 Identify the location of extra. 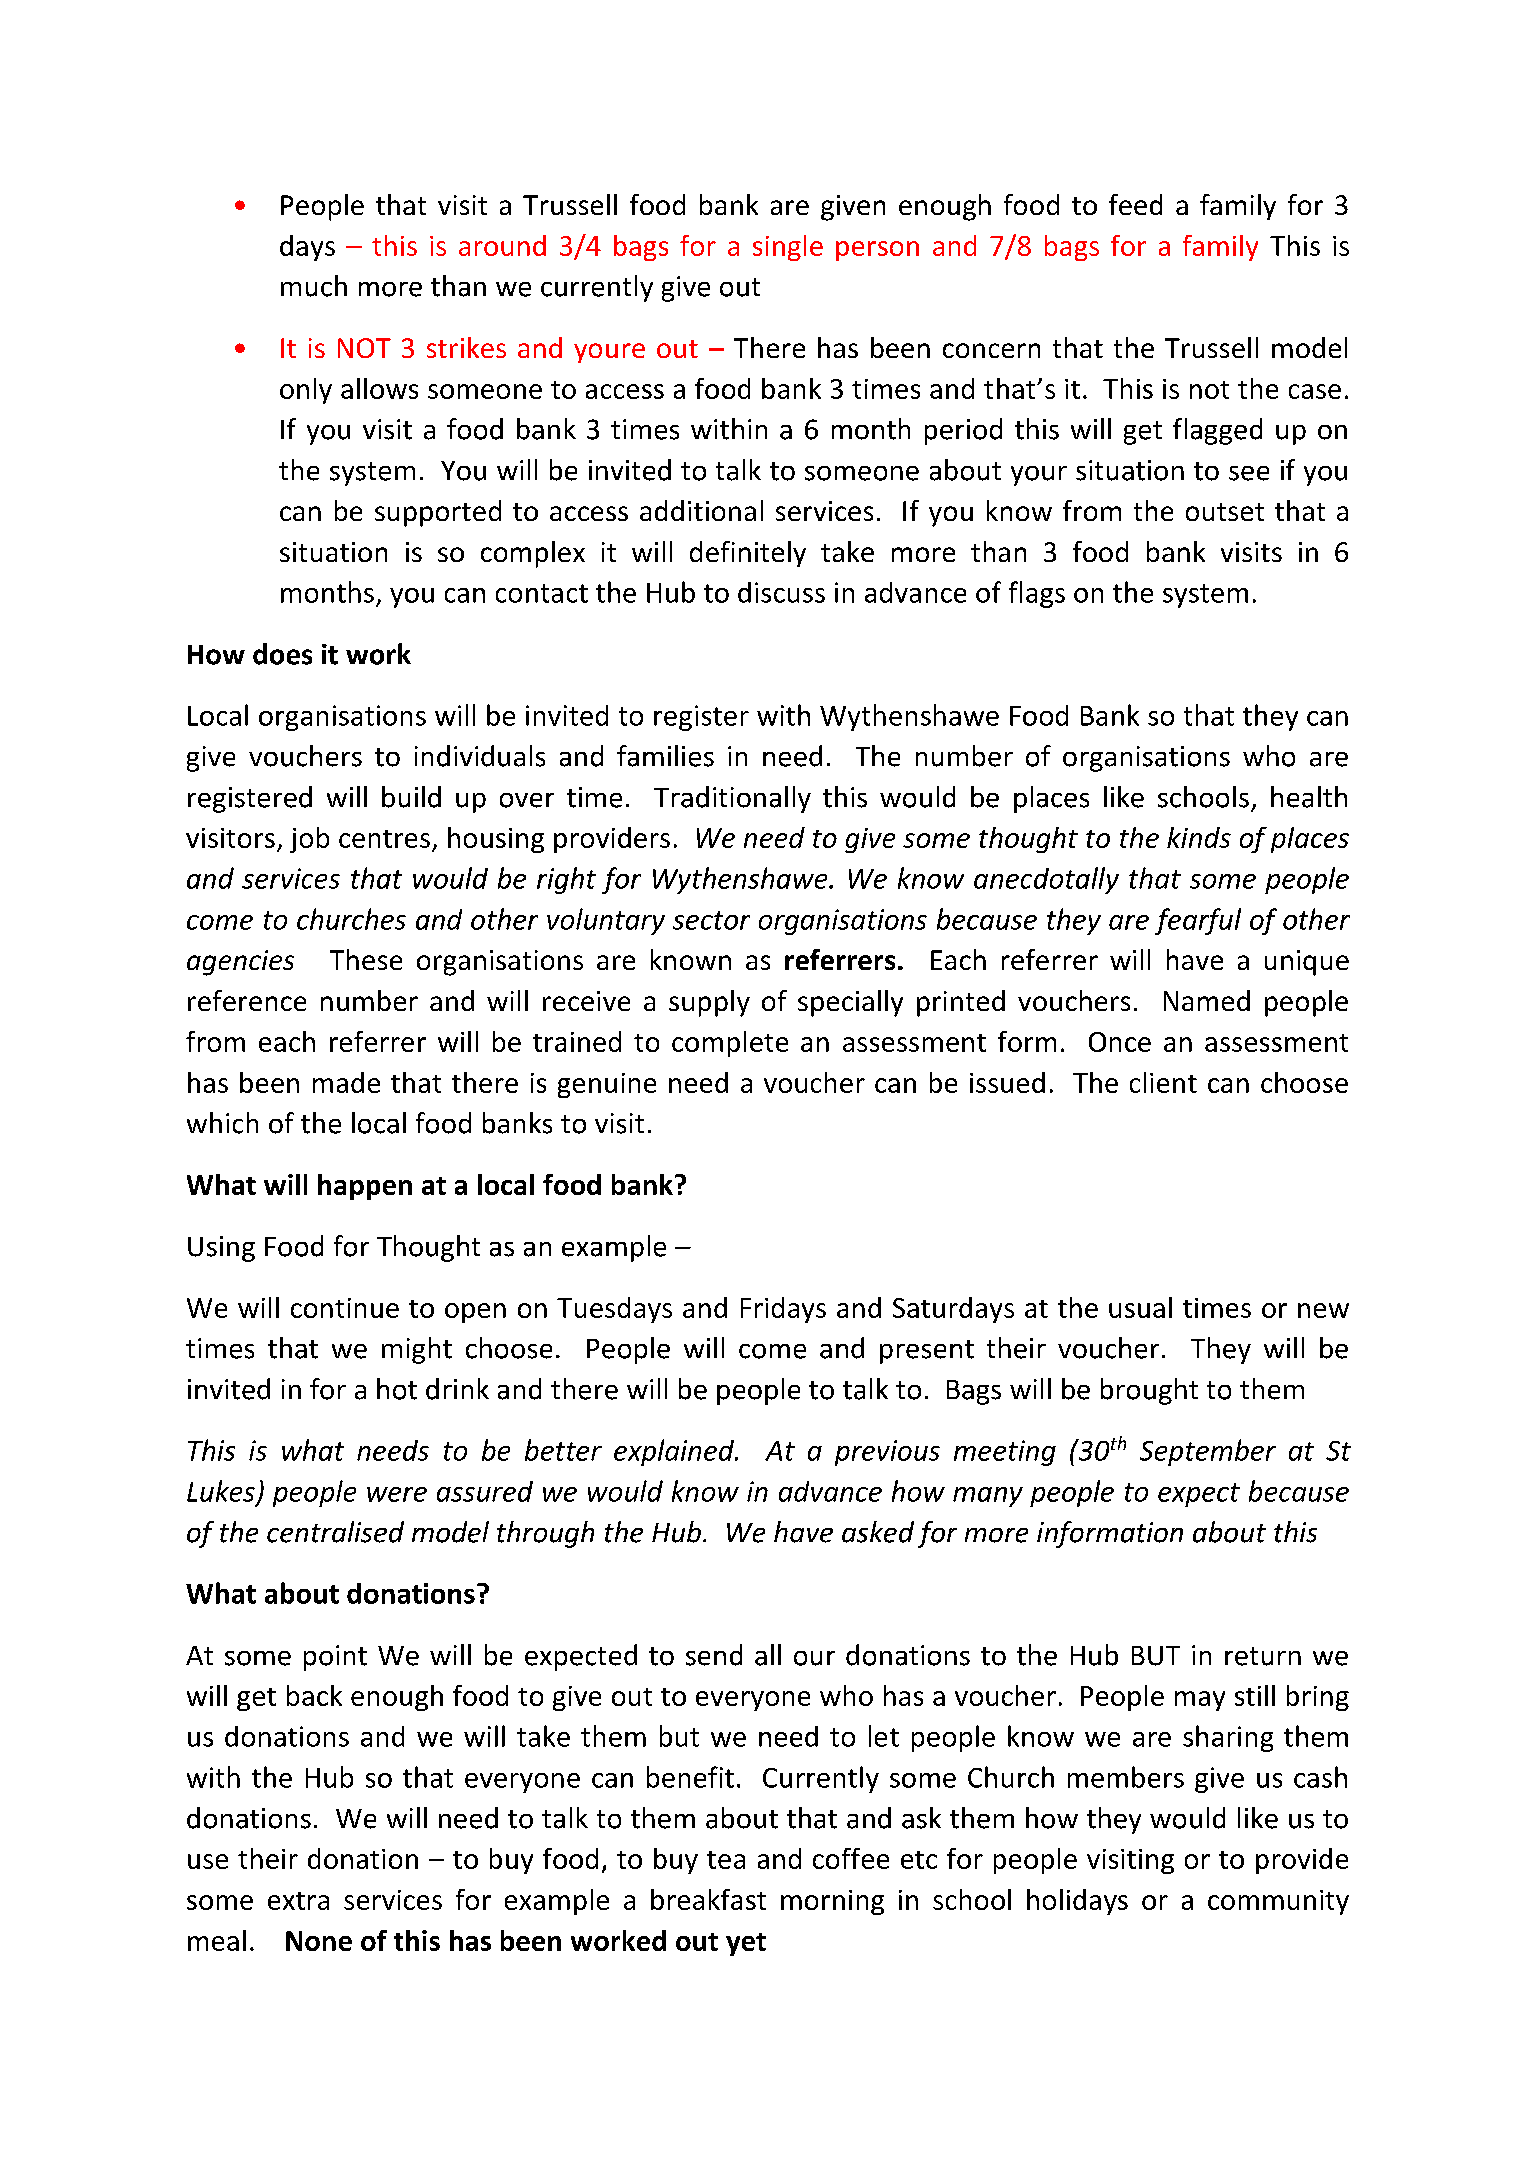
(298, 1901).
